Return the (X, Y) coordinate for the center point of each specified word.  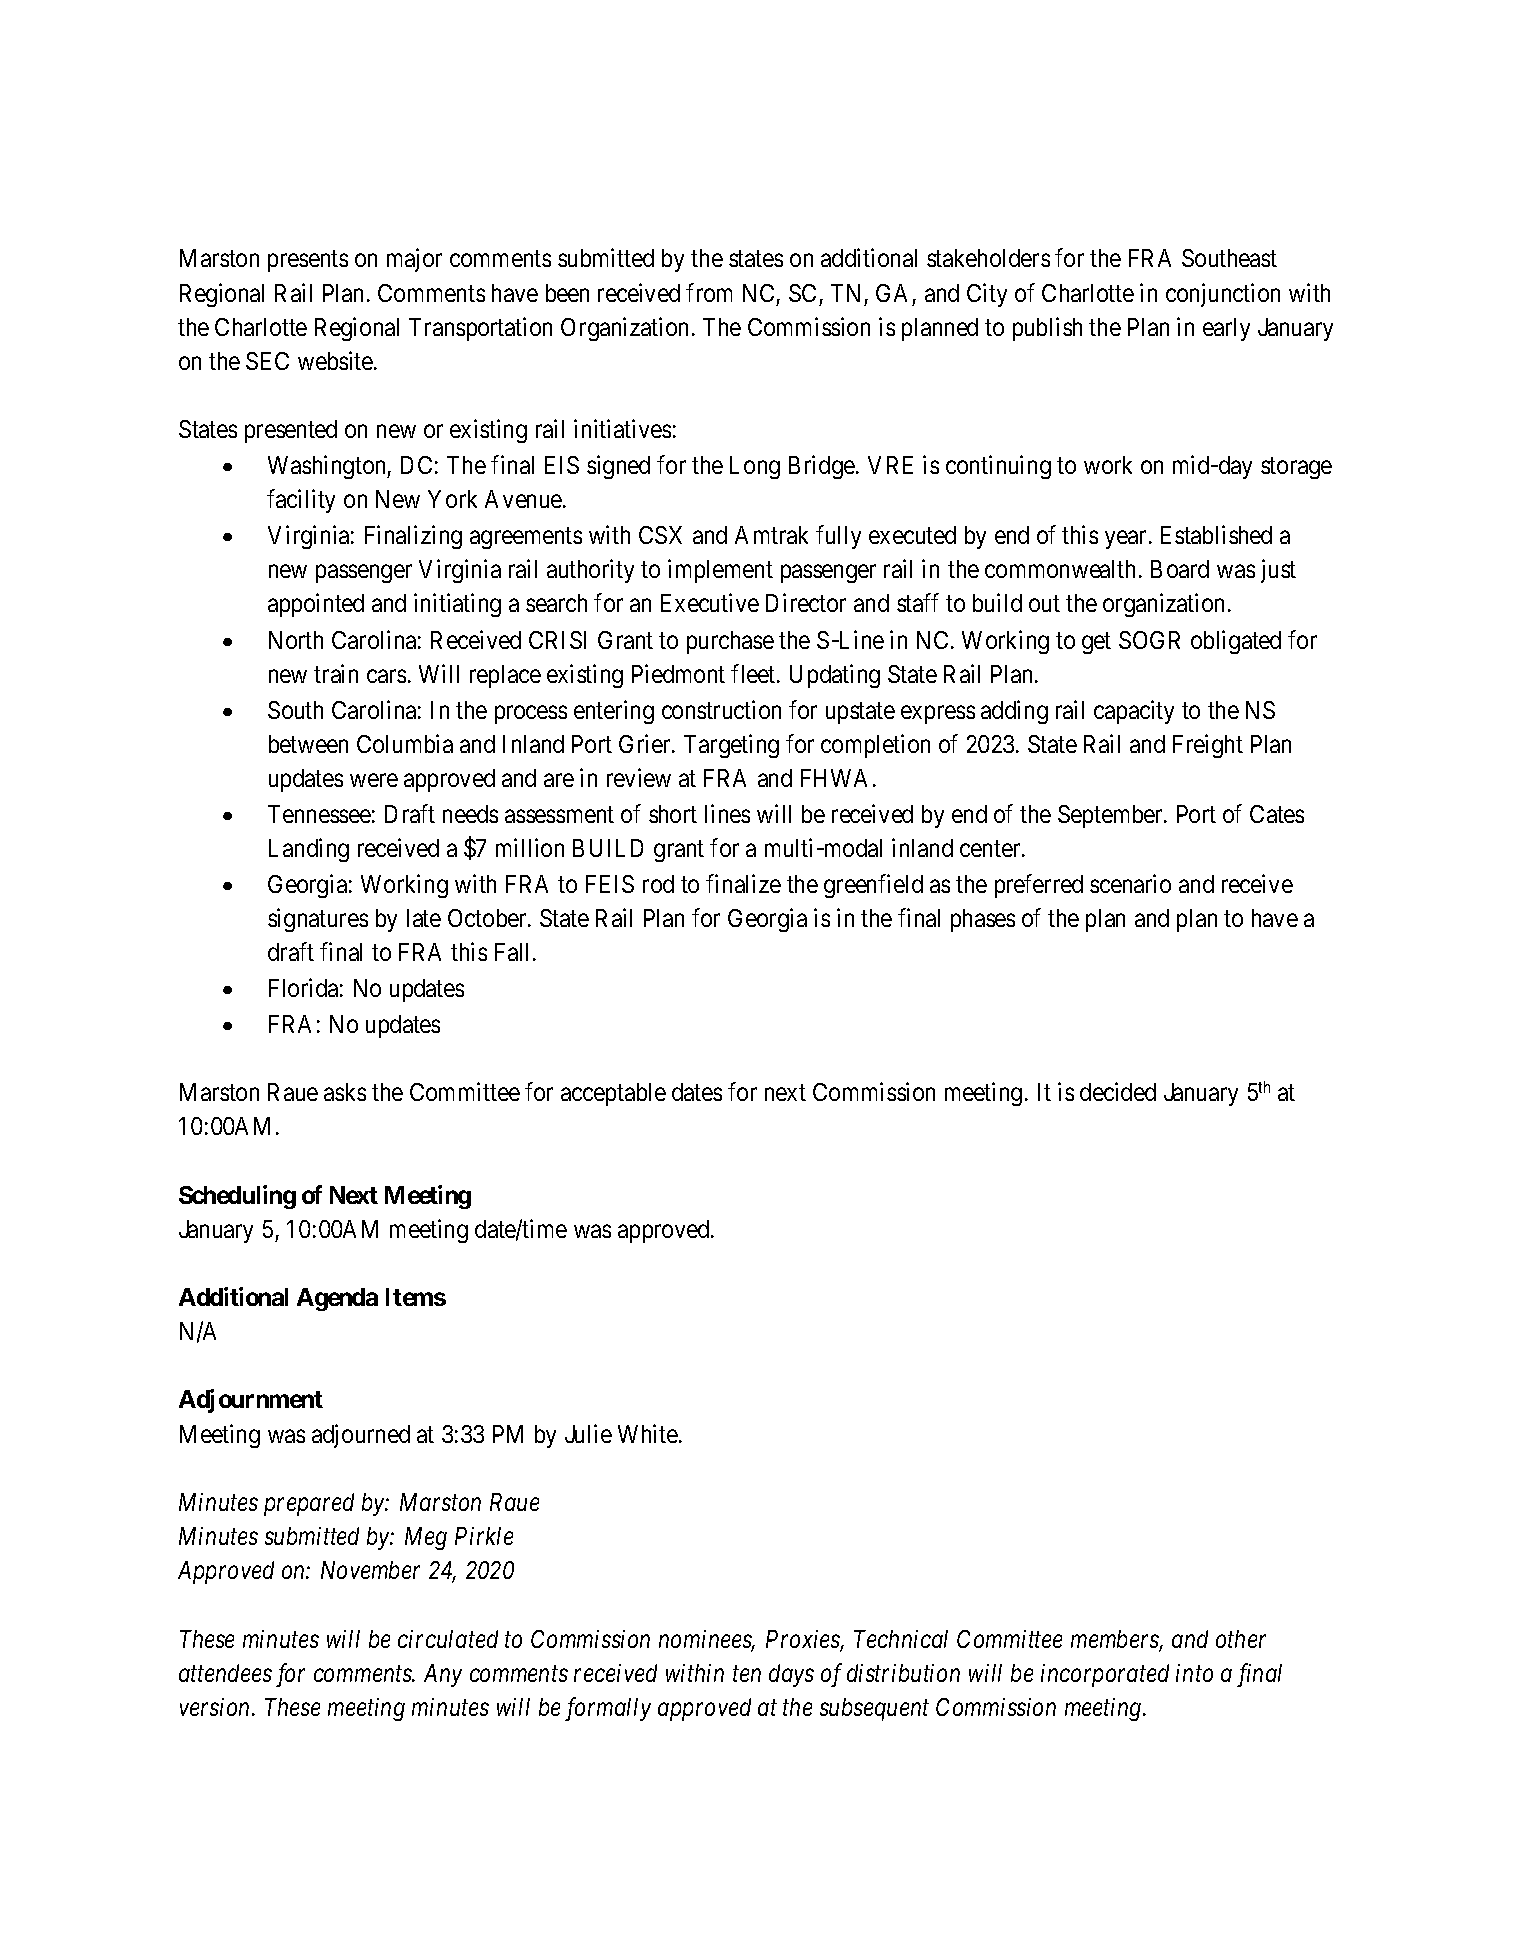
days (791, 1675)
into (1194, 1673)
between (308, 744)
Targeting (731, 746)
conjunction (1223, 295)
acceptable (613, 1094)
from (709, 292)
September (1111, 816)
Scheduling (237, 1197)
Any (443, 1675)
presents (308, 261)
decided (1118, 1091)
